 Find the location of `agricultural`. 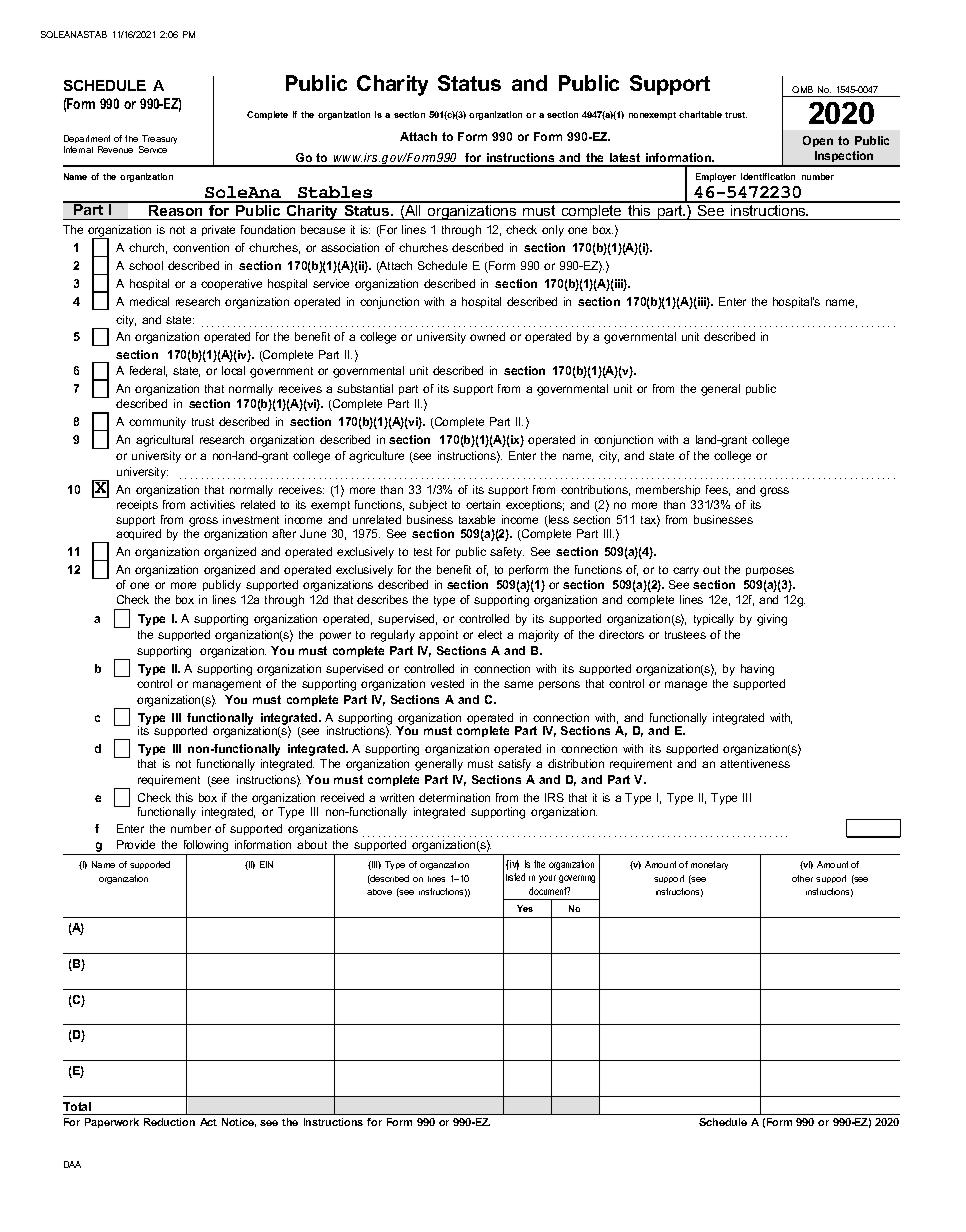

agricultural is located at coordinates (164, 441).
